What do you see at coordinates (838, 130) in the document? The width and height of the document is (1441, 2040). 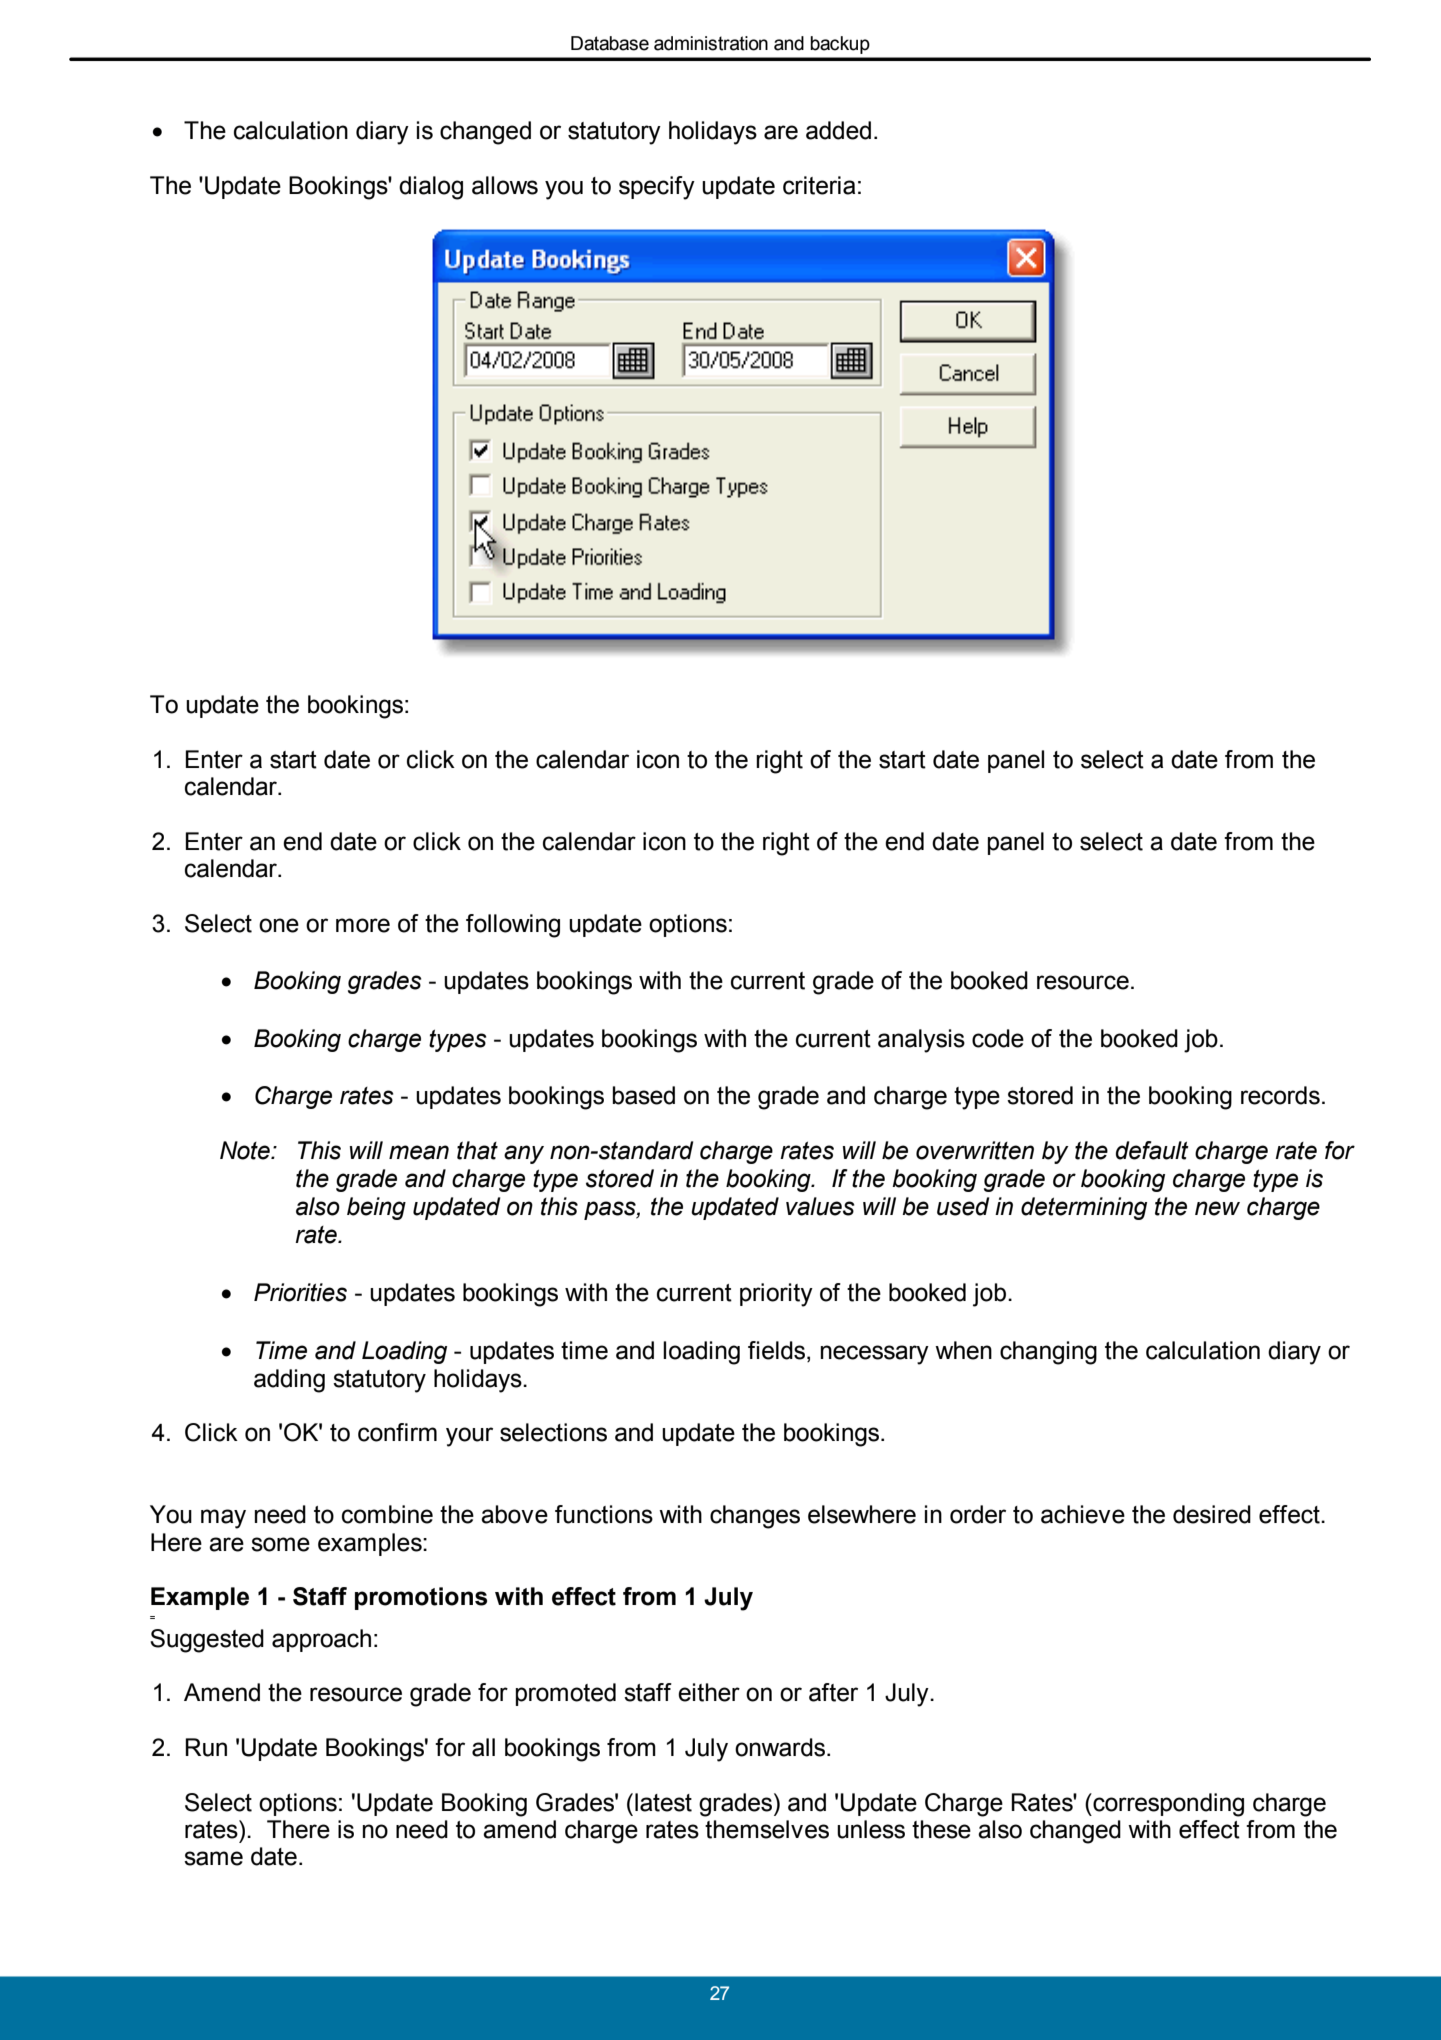 I see `added` at bounding box center [838, 130].
